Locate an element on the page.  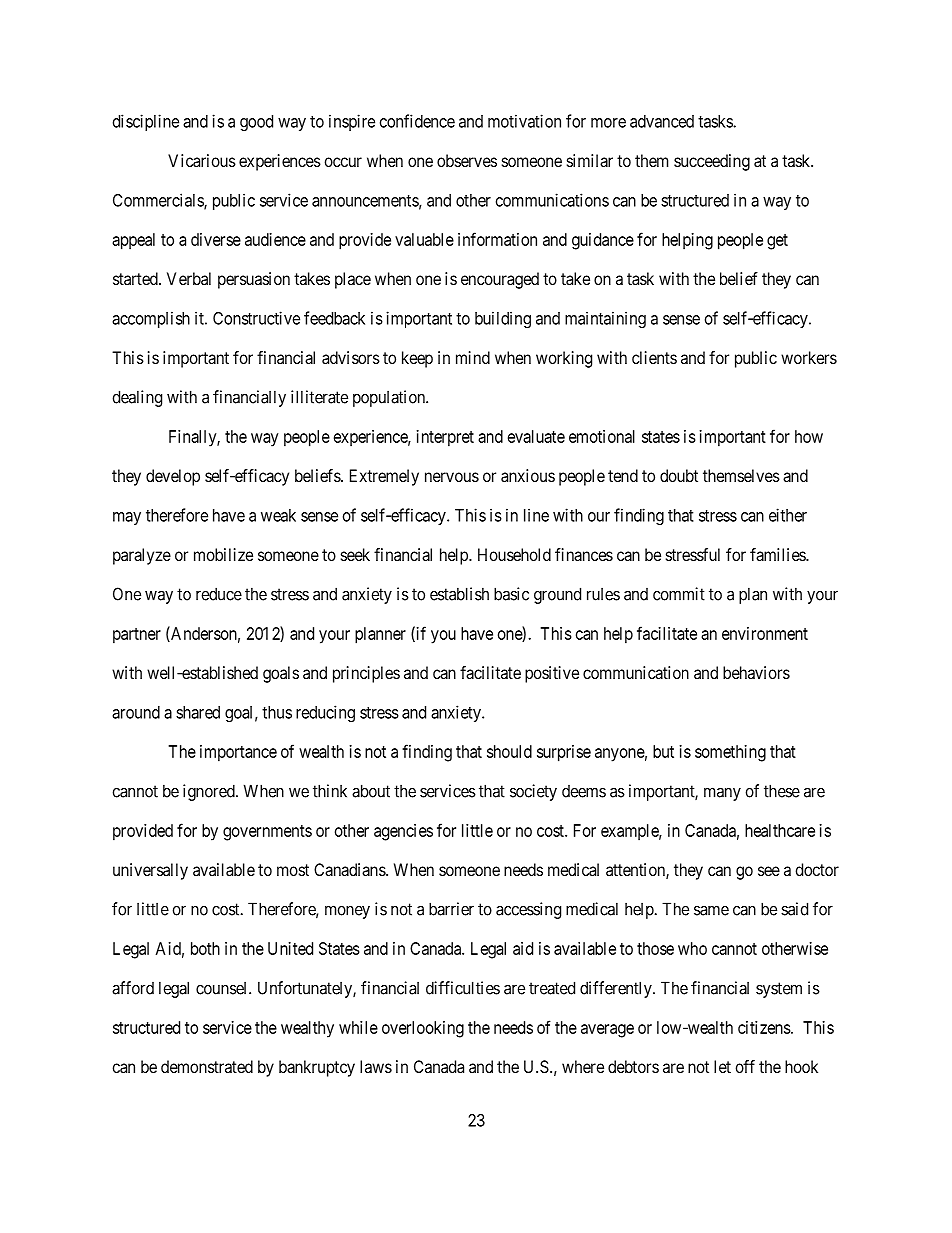
Vicarious is located at coordinates (202, 160).
